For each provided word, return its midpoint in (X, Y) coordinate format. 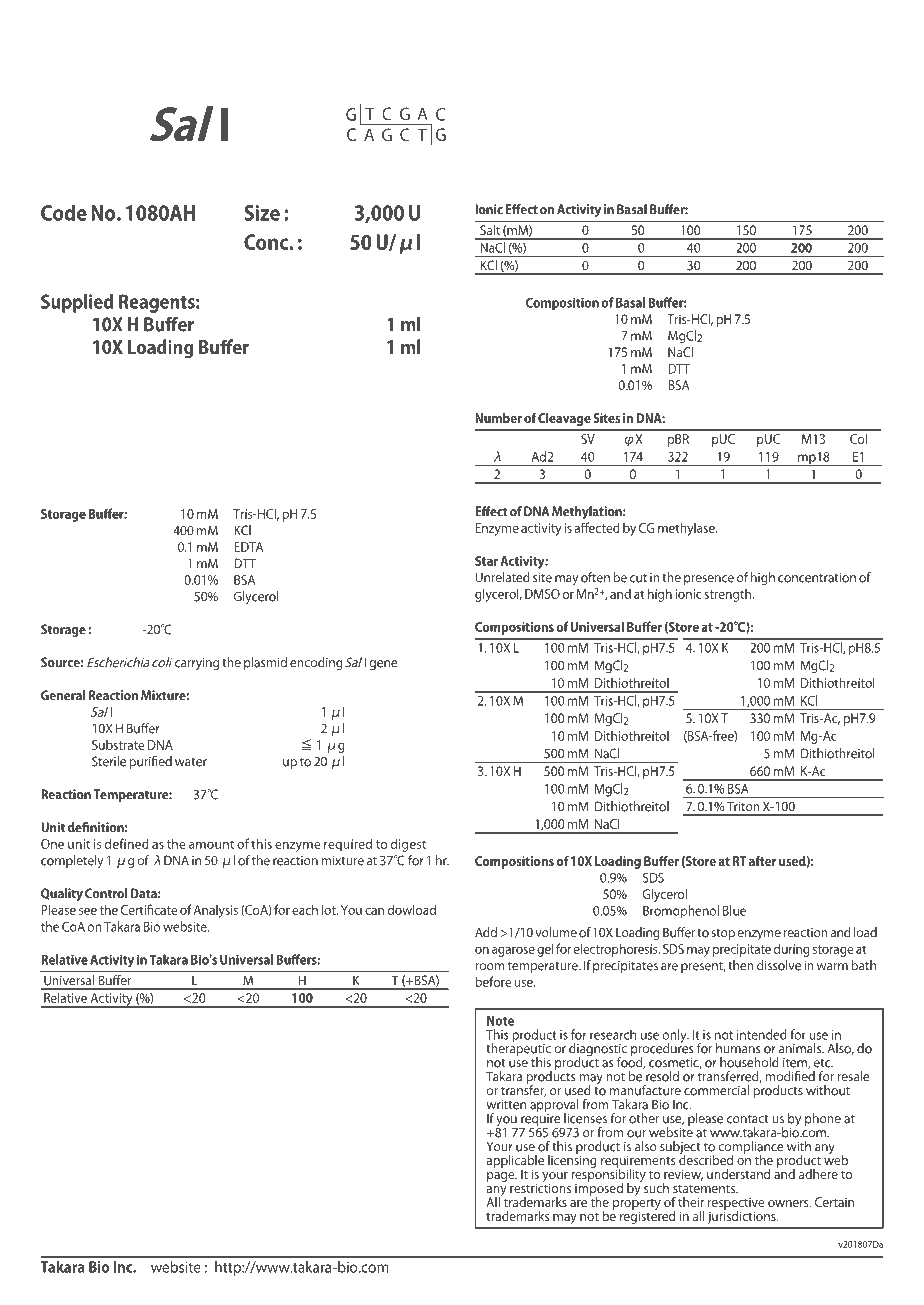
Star (486, 561)
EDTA (249, 547)
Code (64, 212)
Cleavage (564, 419)
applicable (515, 1162)
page (502, 1177)
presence (709, 580)
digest (408, 845)
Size (262, 213)
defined (127, 843)
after (762, 861)
